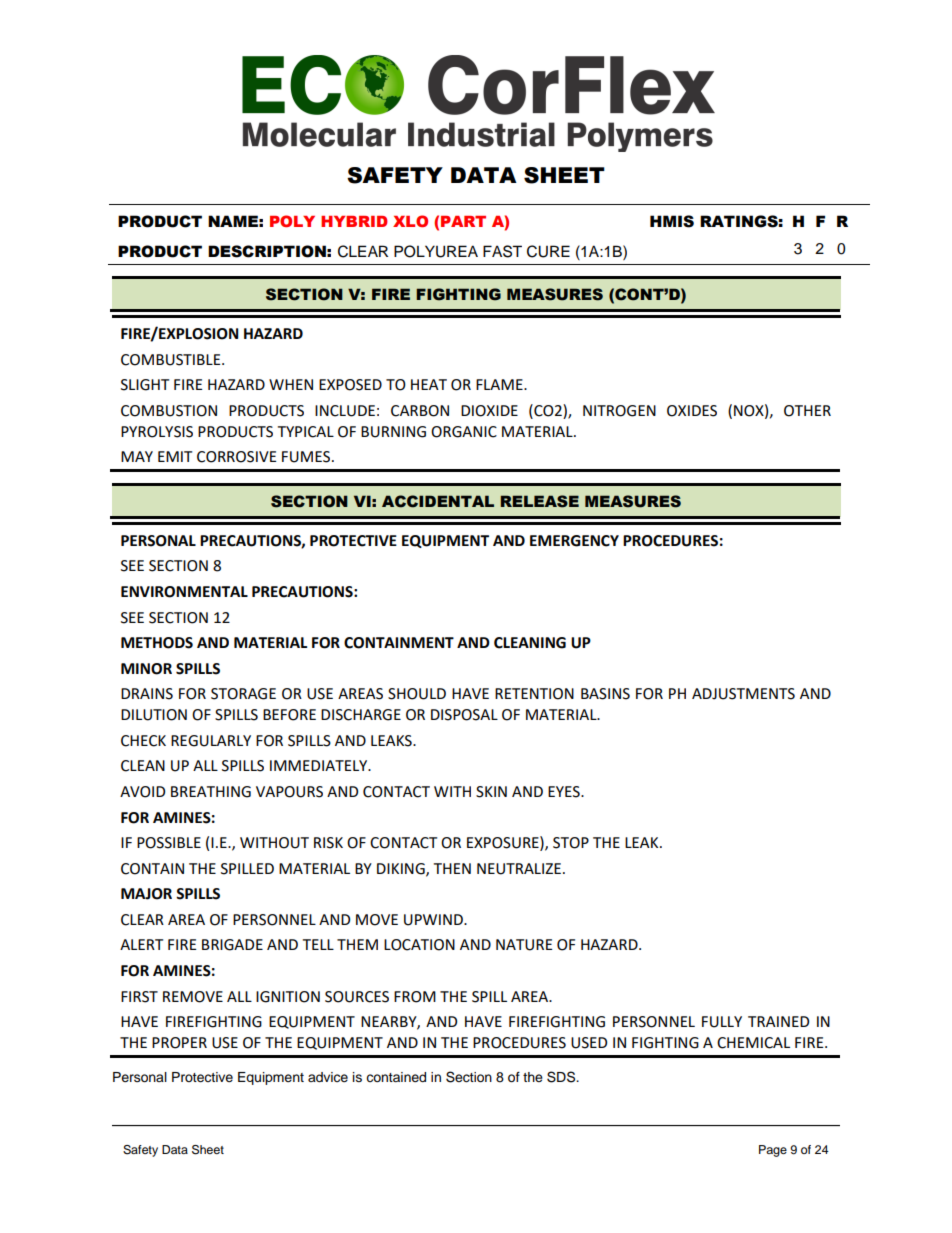 The image size is (952, 1233). What do you see at coordinates (571, 843) in the screenshot?
I see `STOP` at bounding box center [571, 843].
